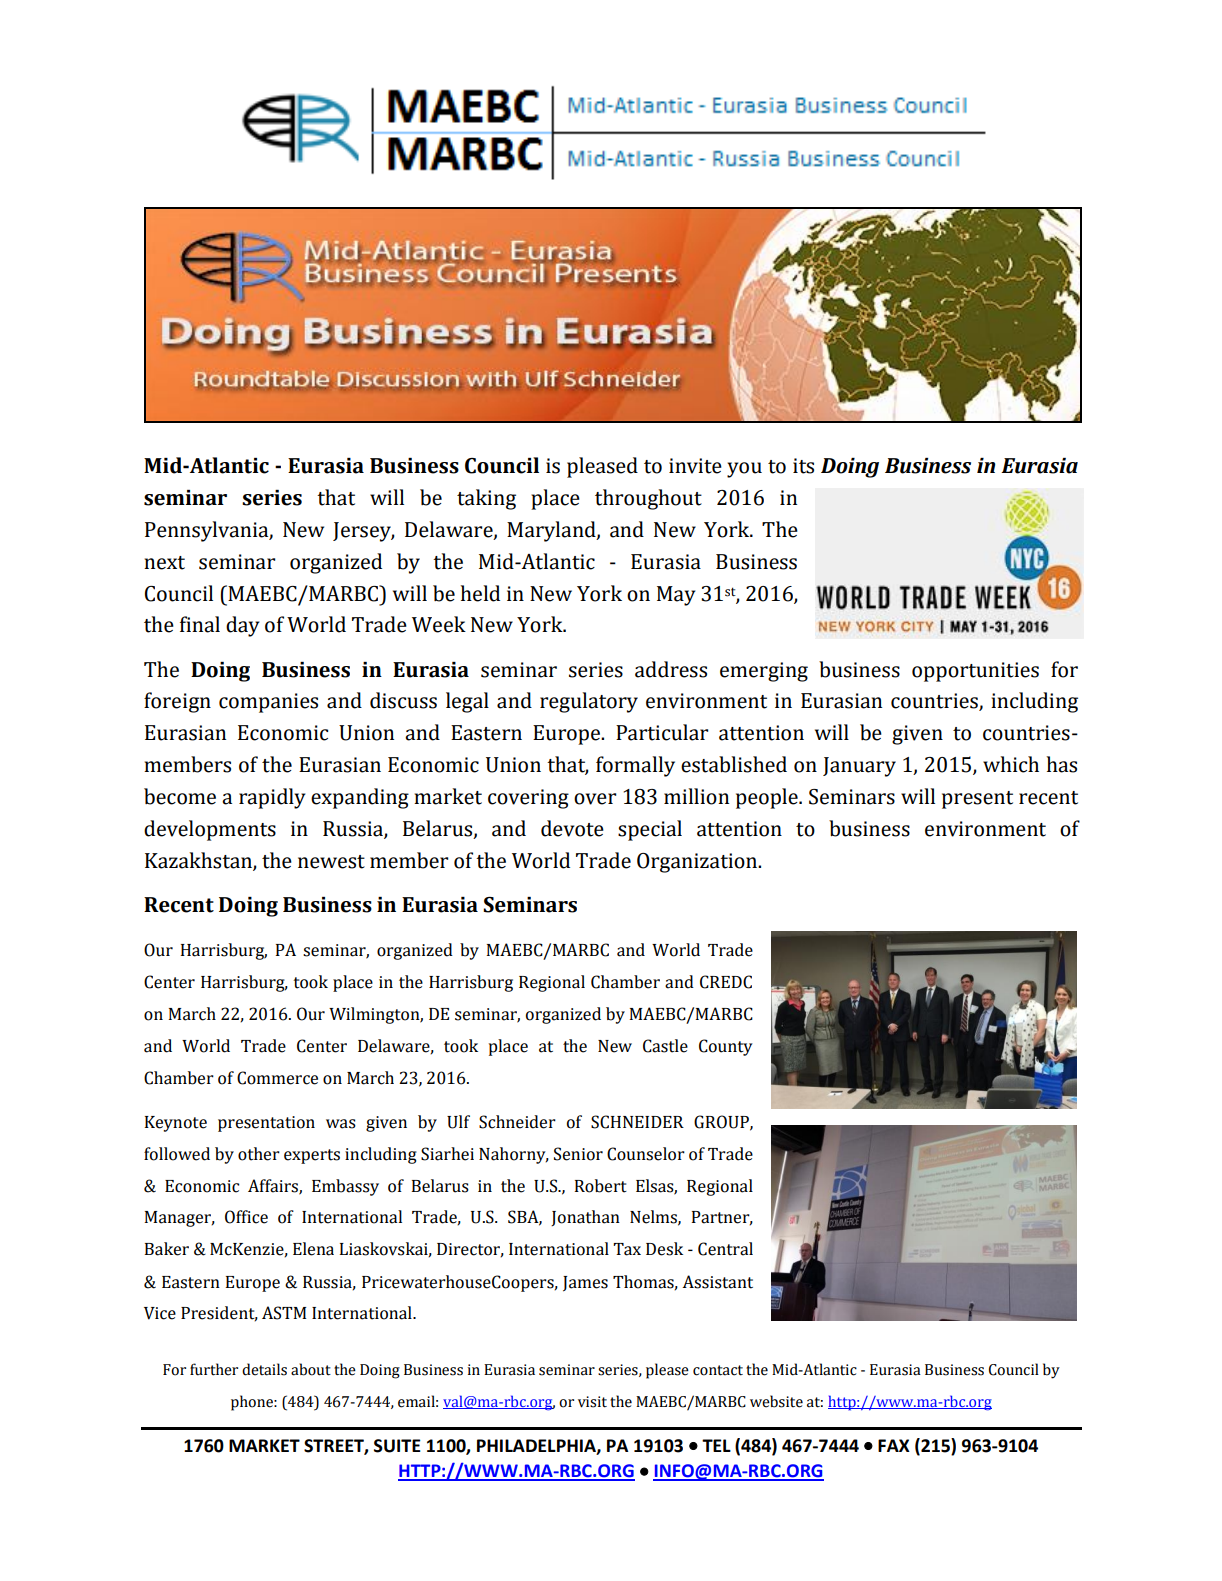 This screenshot has width=1222, height=1581. What do you see at coordinates (725, 1249) in the screenshot?
I see `Central` at bounding box center [725, 1249].
